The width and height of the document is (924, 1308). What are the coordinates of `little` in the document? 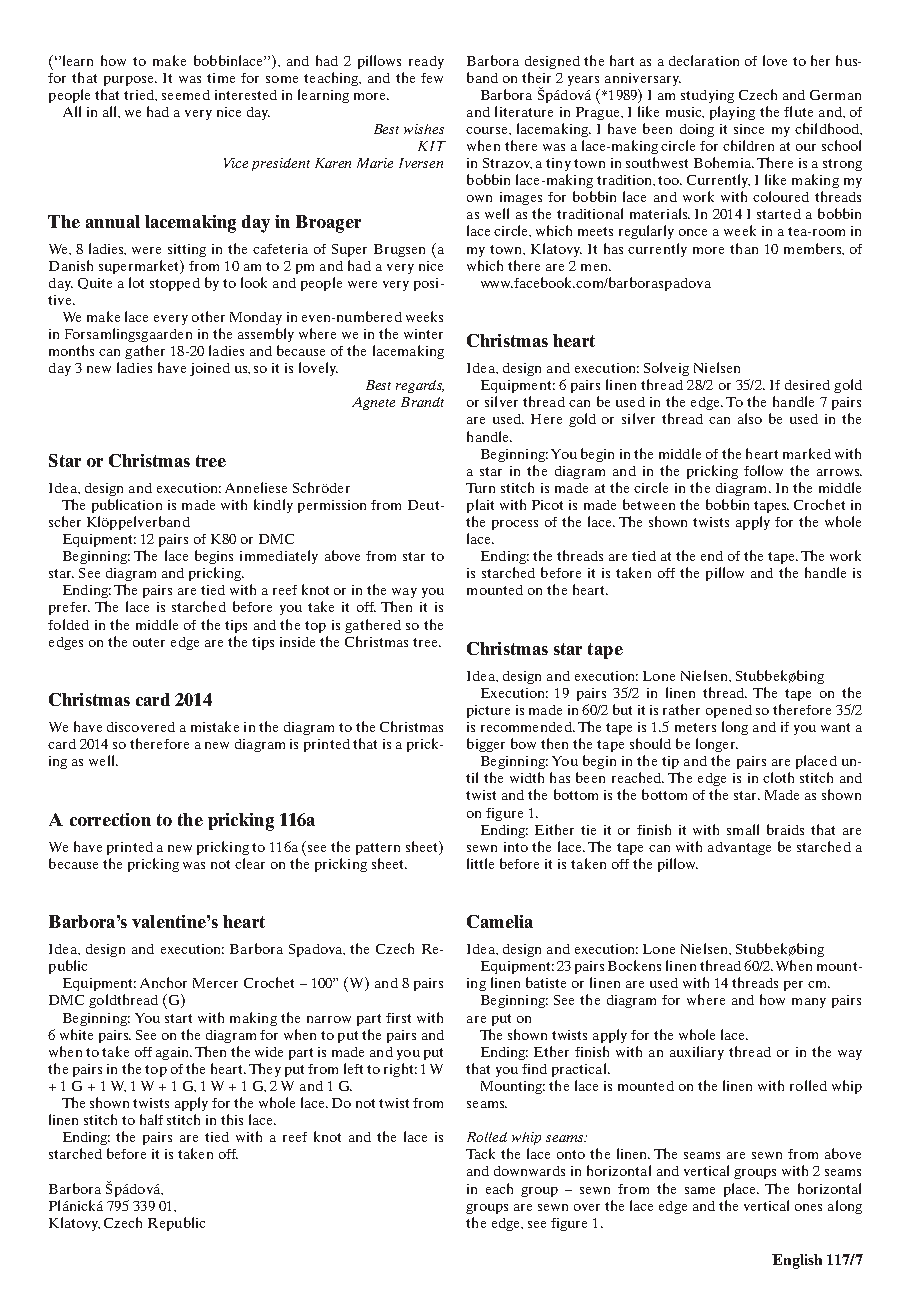 It's located at (480, 863).
